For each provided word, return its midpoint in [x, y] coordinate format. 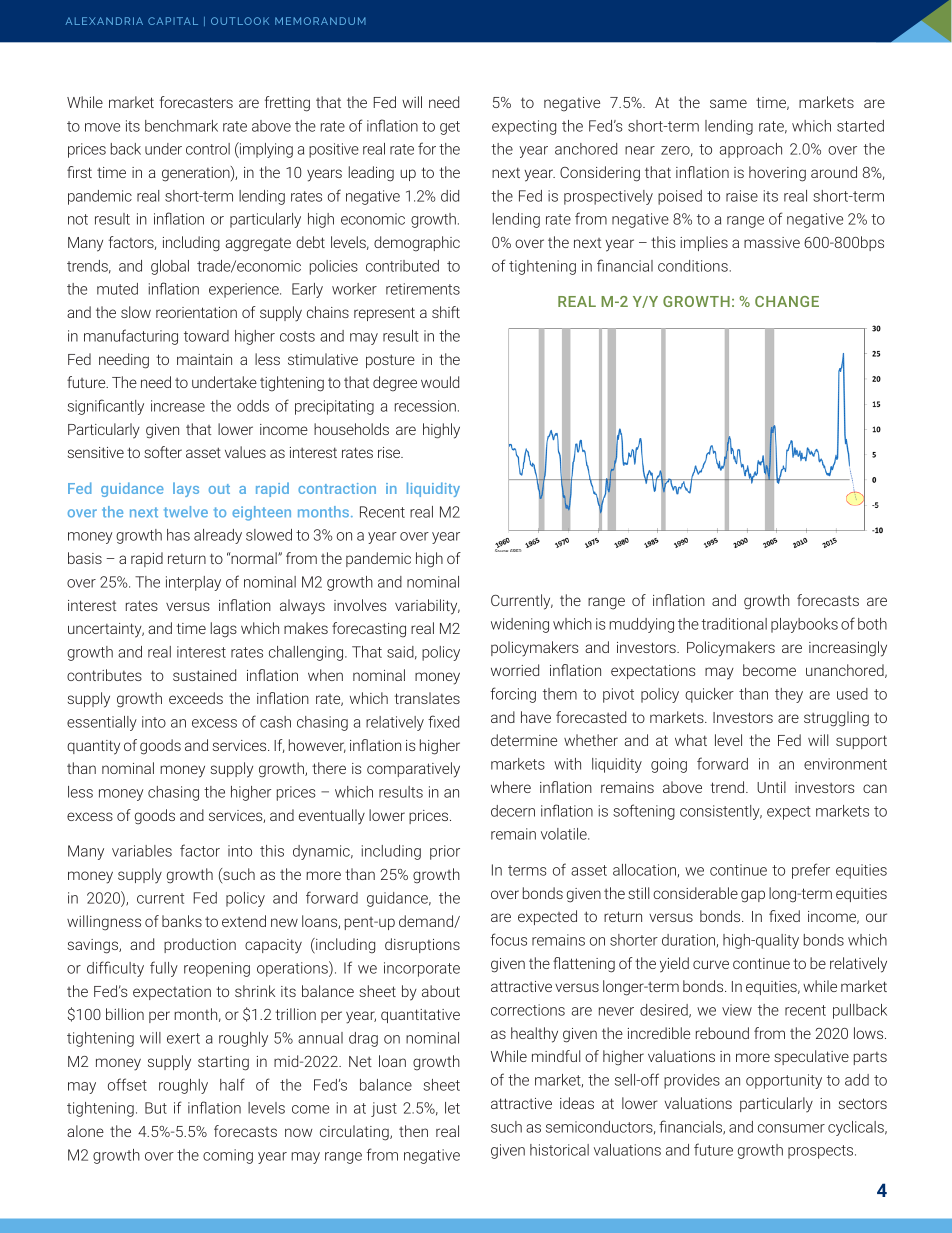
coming [228, 1156]
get [450, 128]
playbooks [804, 625]
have [536, 717]
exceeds [196, 698]
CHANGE [787, 301]
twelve [186, 512]
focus [509, 939]
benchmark [181, 126]
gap [753, 896]
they [789, 695]
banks [182, 921]
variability [427, 607]
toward [206, 336]
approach [751, 150]
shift [446, 312]
